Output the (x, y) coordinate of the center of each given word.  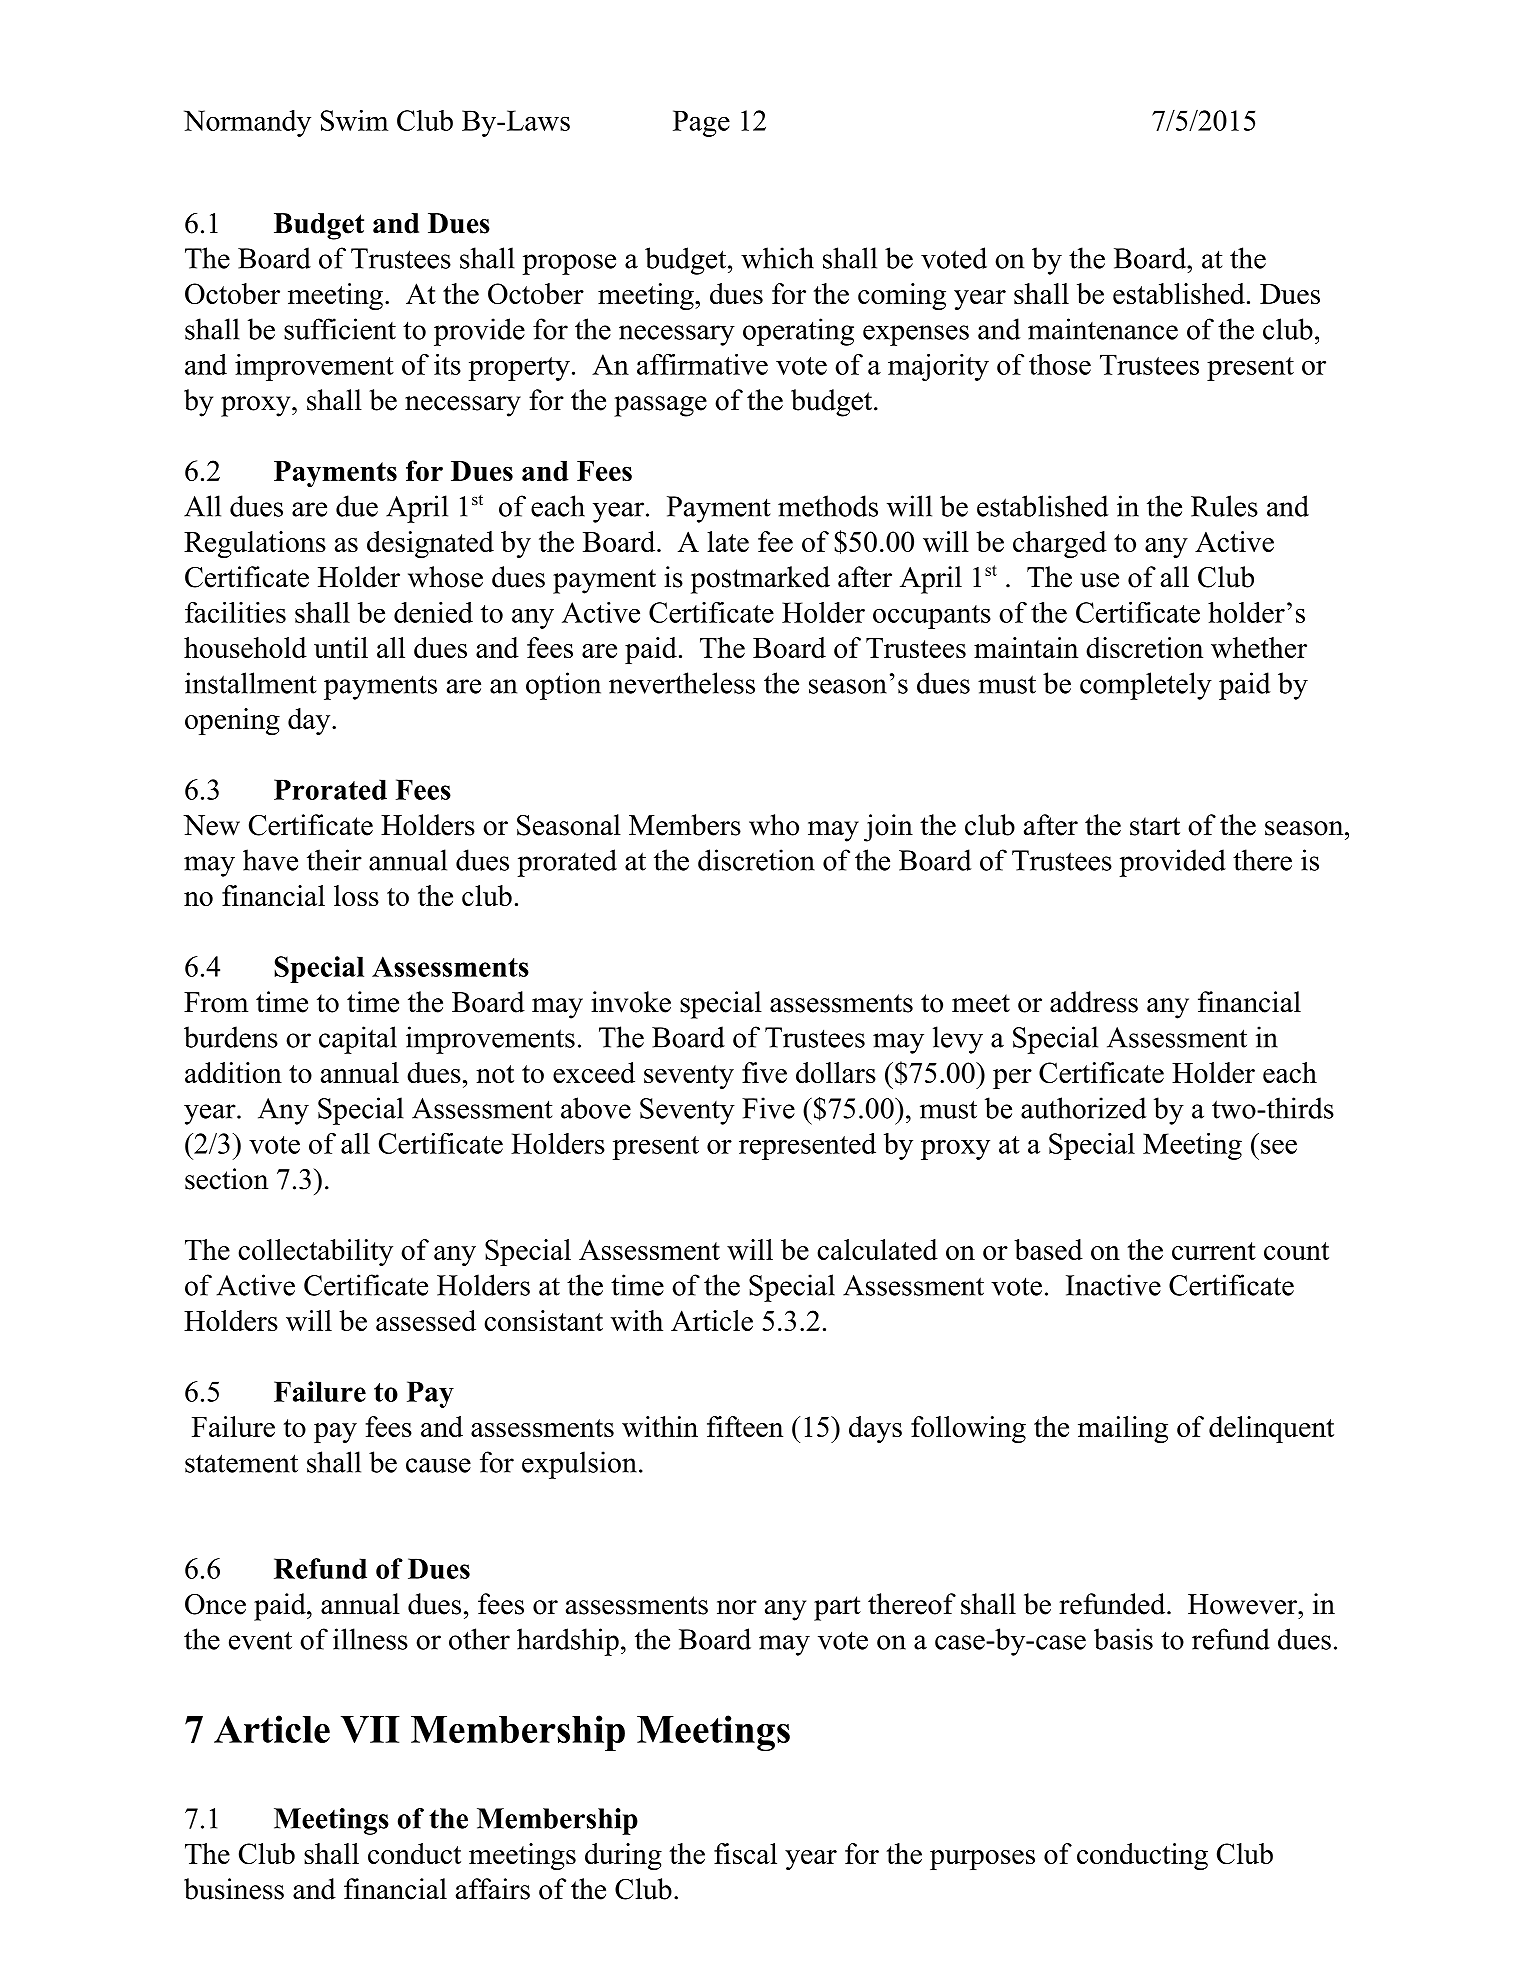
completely (1146, 686)
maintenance (1103, 329)
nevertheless (682, 683)
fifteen (745, 1426)
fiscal (745, 1853)
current (1214, 1251)
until (341, 647)
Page (701, 123)
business (234, 1889)
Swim (354, 120)
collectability (315, 1252)
